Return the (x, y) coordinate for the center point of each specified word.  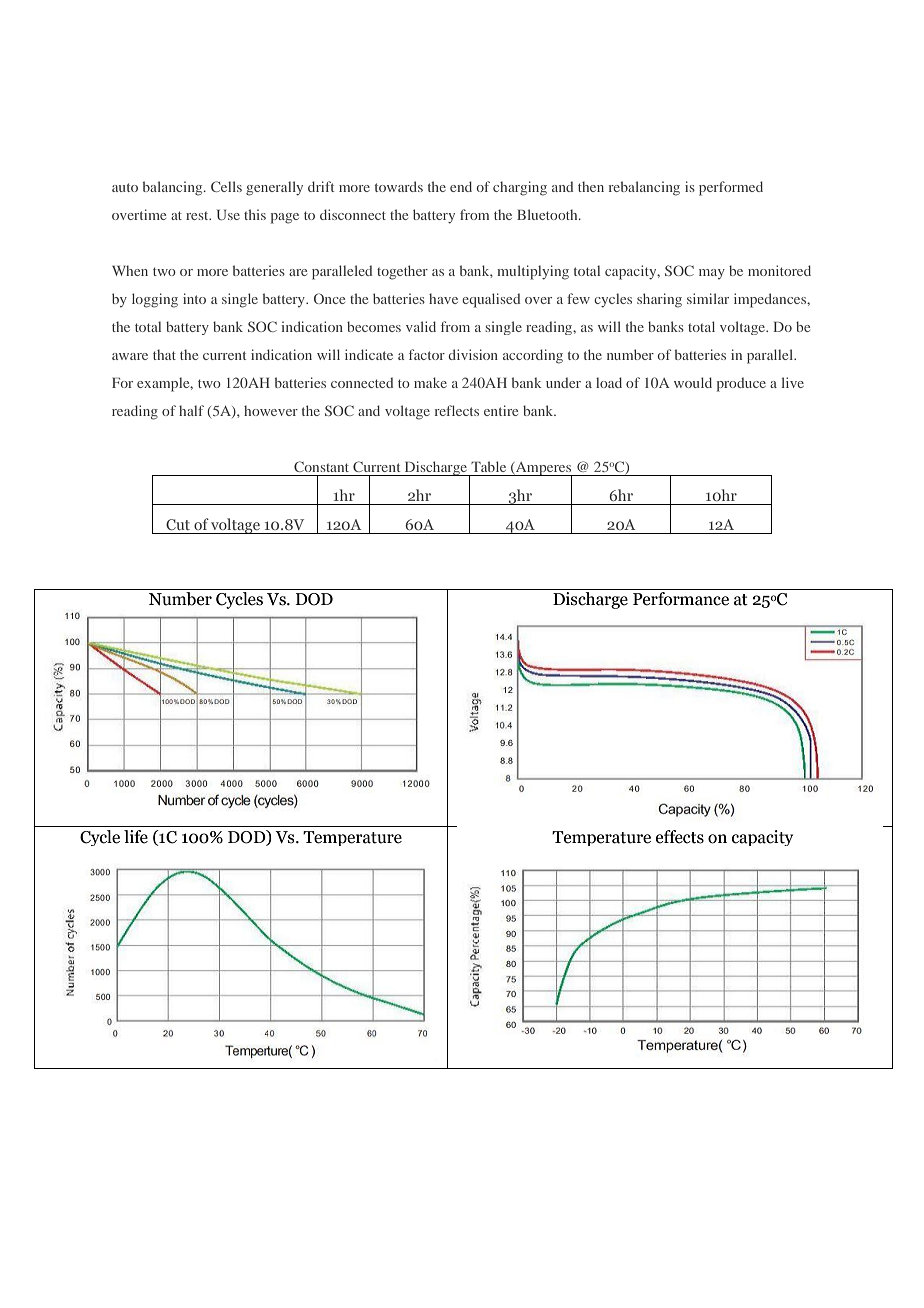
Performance (681, 599)
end (461, 186)
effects (680, 837)
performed (731, 188)
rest (198, 216)
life (136, 837)
